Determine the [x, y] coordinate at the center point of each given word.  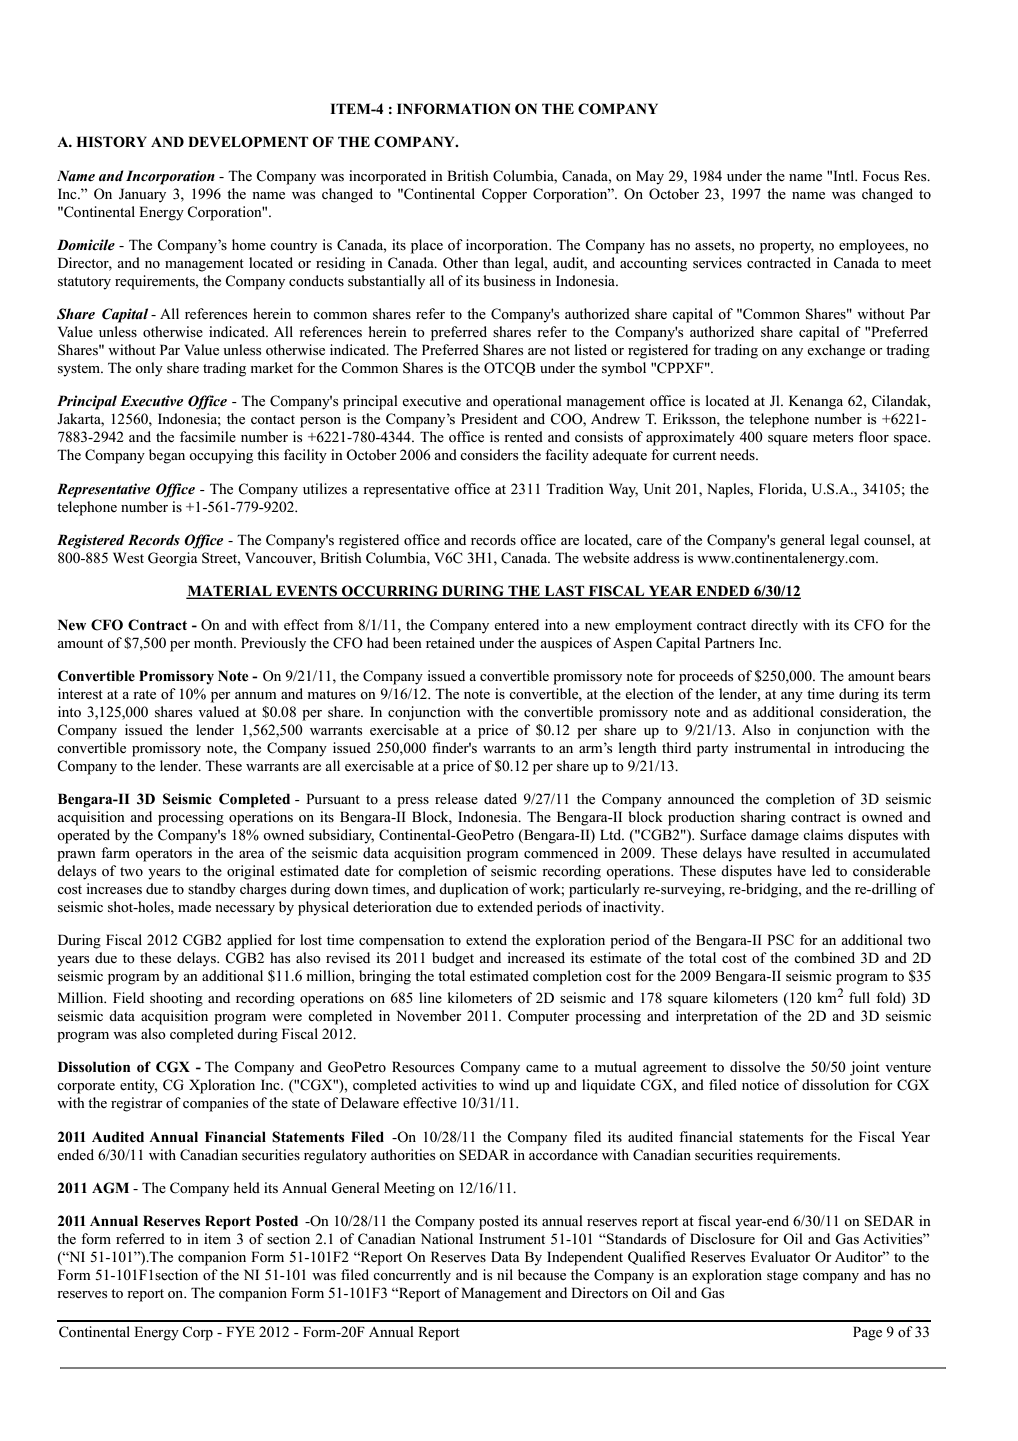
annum [256, 695]
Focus [881, 175]
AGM [110, 1188]
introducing [869, 749]
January [142, 195]
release [456, 798]
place [427, 246]
